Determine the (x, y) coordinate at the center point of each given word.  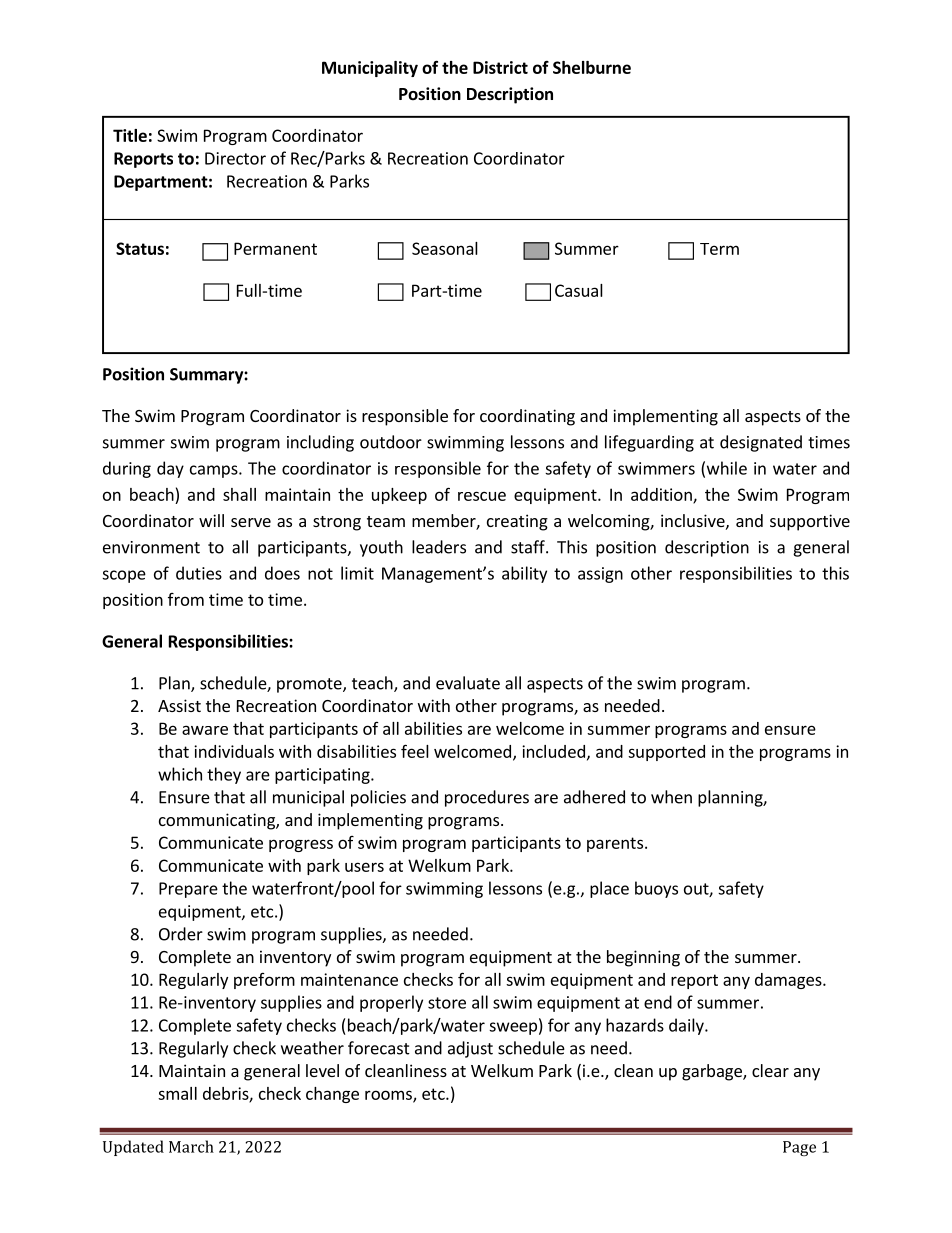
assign (600, 575)
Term (719, 249)
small (177, 1093)
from (186, 599)
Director (235, 158)
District (500, 67)
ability (524, 574)
